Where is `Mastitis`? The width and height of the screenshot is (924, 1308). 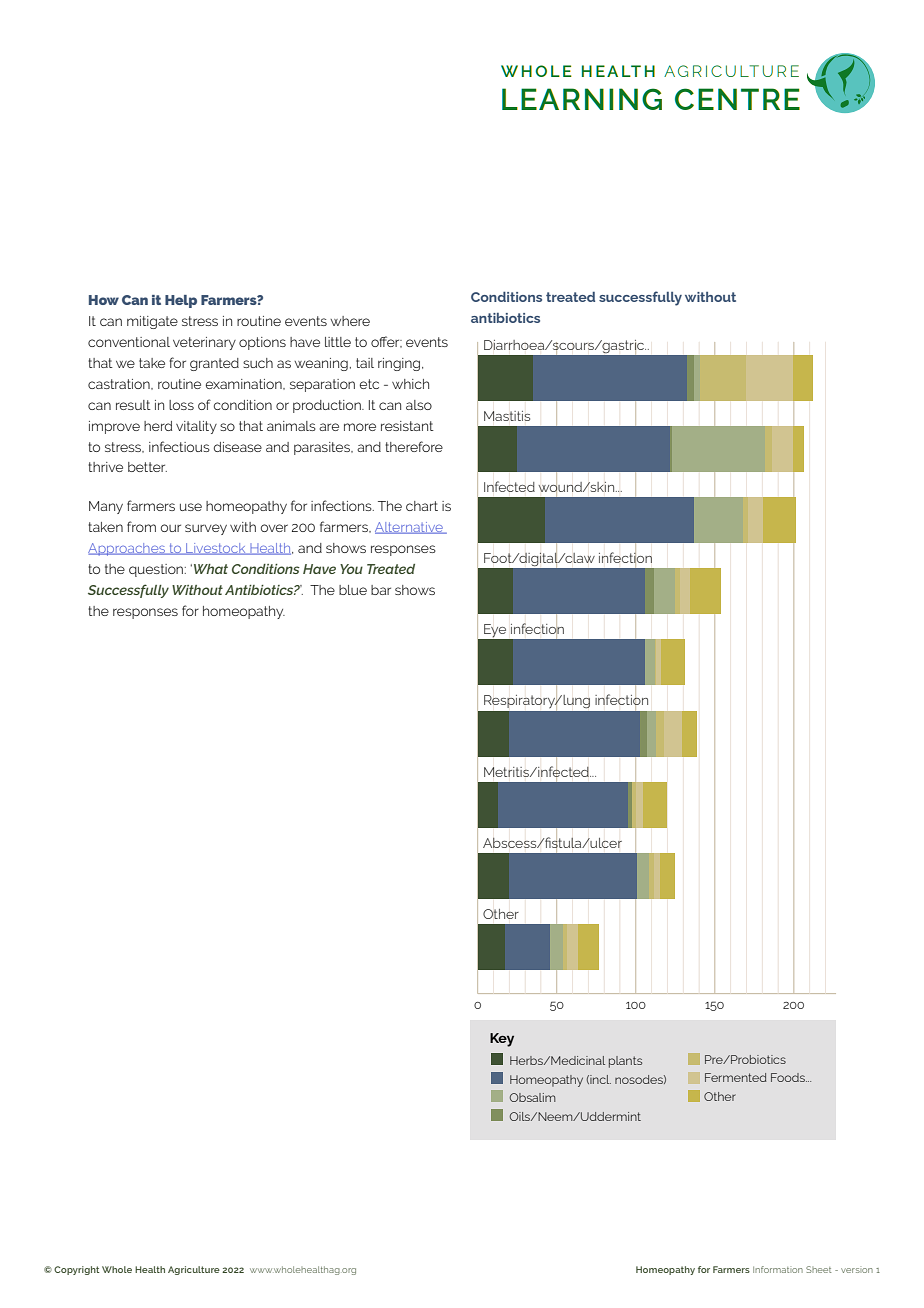
Mastitis is located at coordinates (507, 416).
